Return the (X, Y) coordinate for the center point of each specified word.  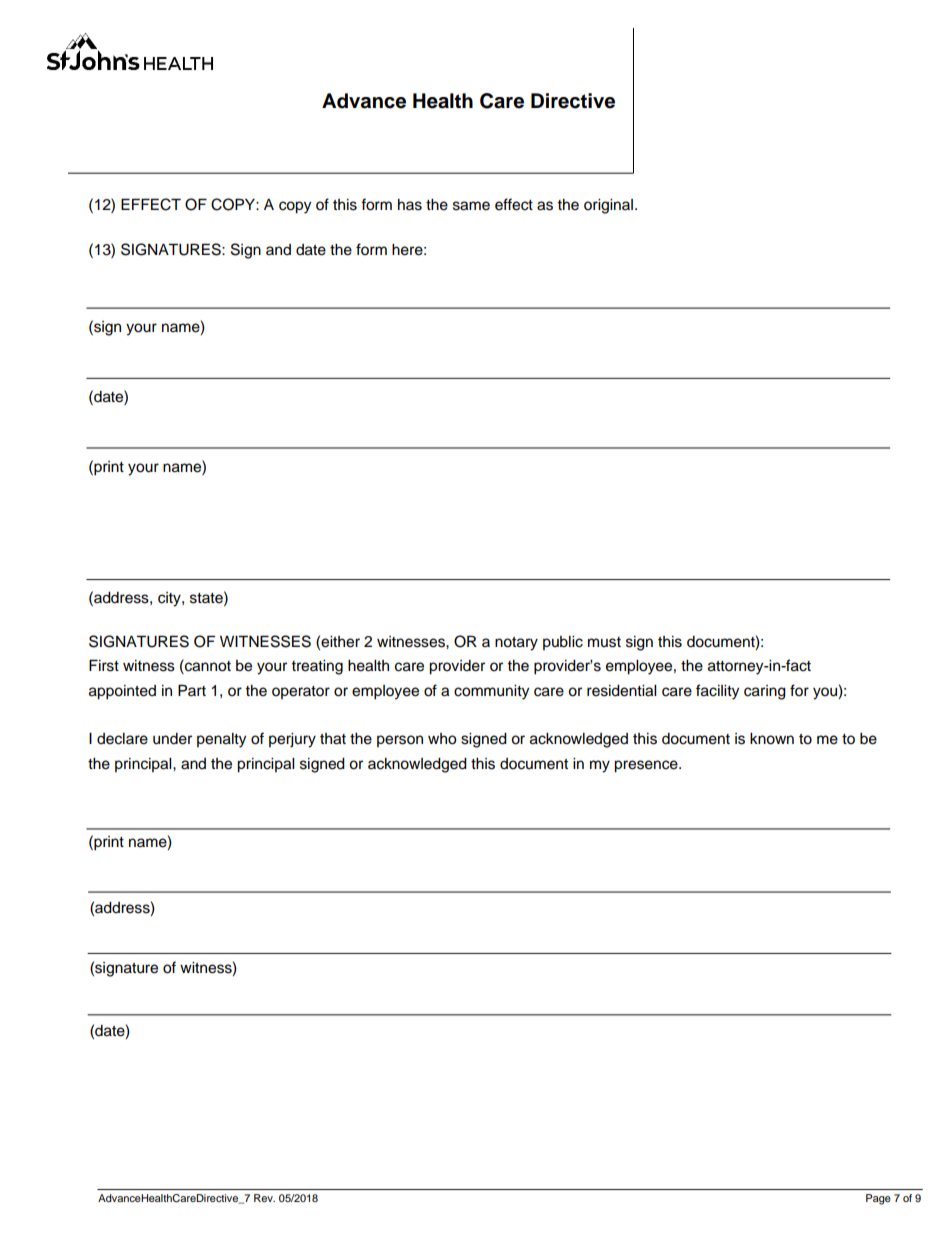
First (104, 665)
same (471, 206)
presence (647, 766)
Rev (264, 1198)
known (772, 739)
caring (765, 692)
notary (516, 644)
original (608, 206)
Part (192, 690)
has (410, 205)
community (491, 692)
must (604, 642)
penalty (221, 740)
